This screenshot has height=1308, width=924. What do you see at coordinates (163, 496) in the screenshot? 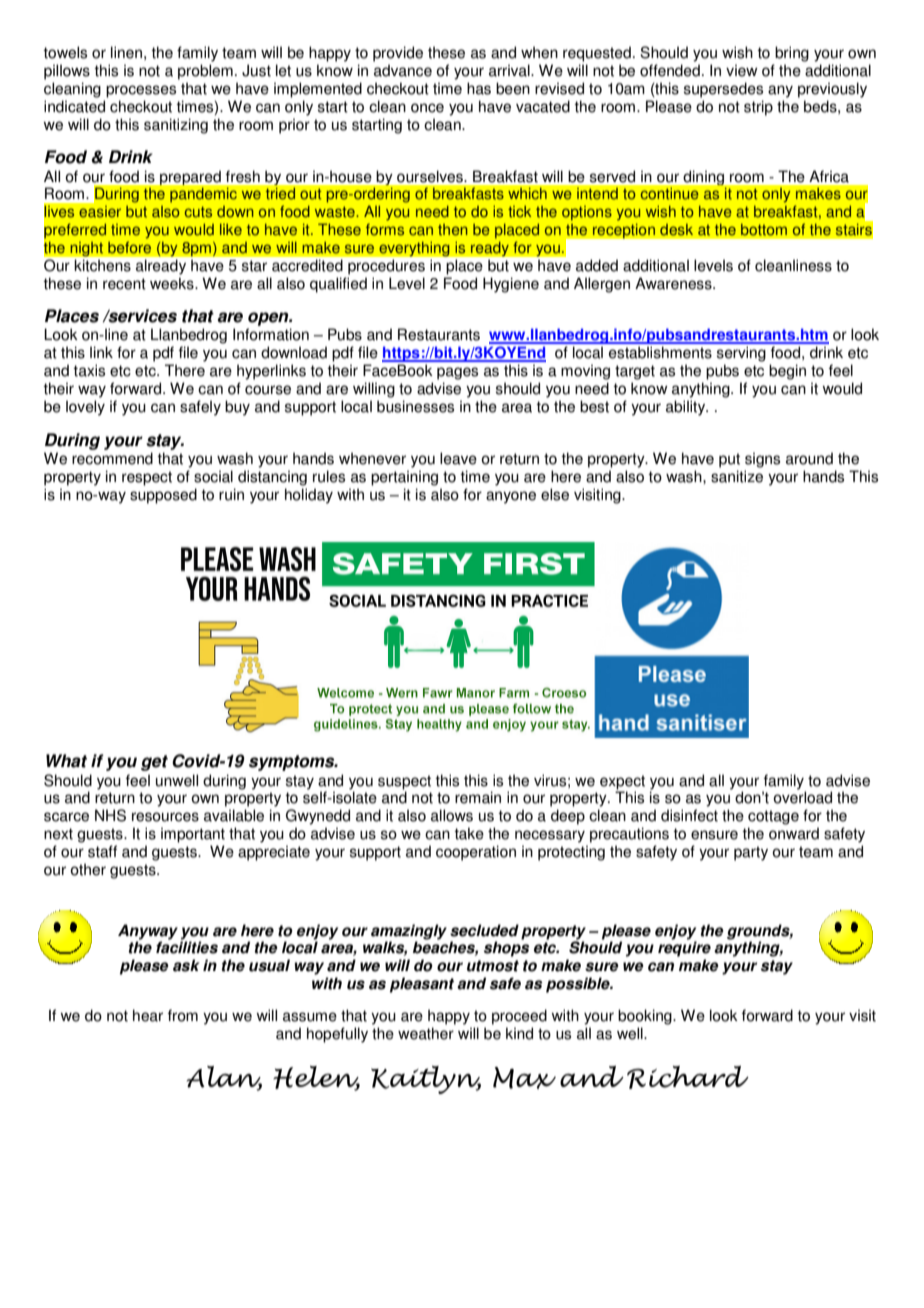
I see `supposed` at bounding box center [163, 496].
